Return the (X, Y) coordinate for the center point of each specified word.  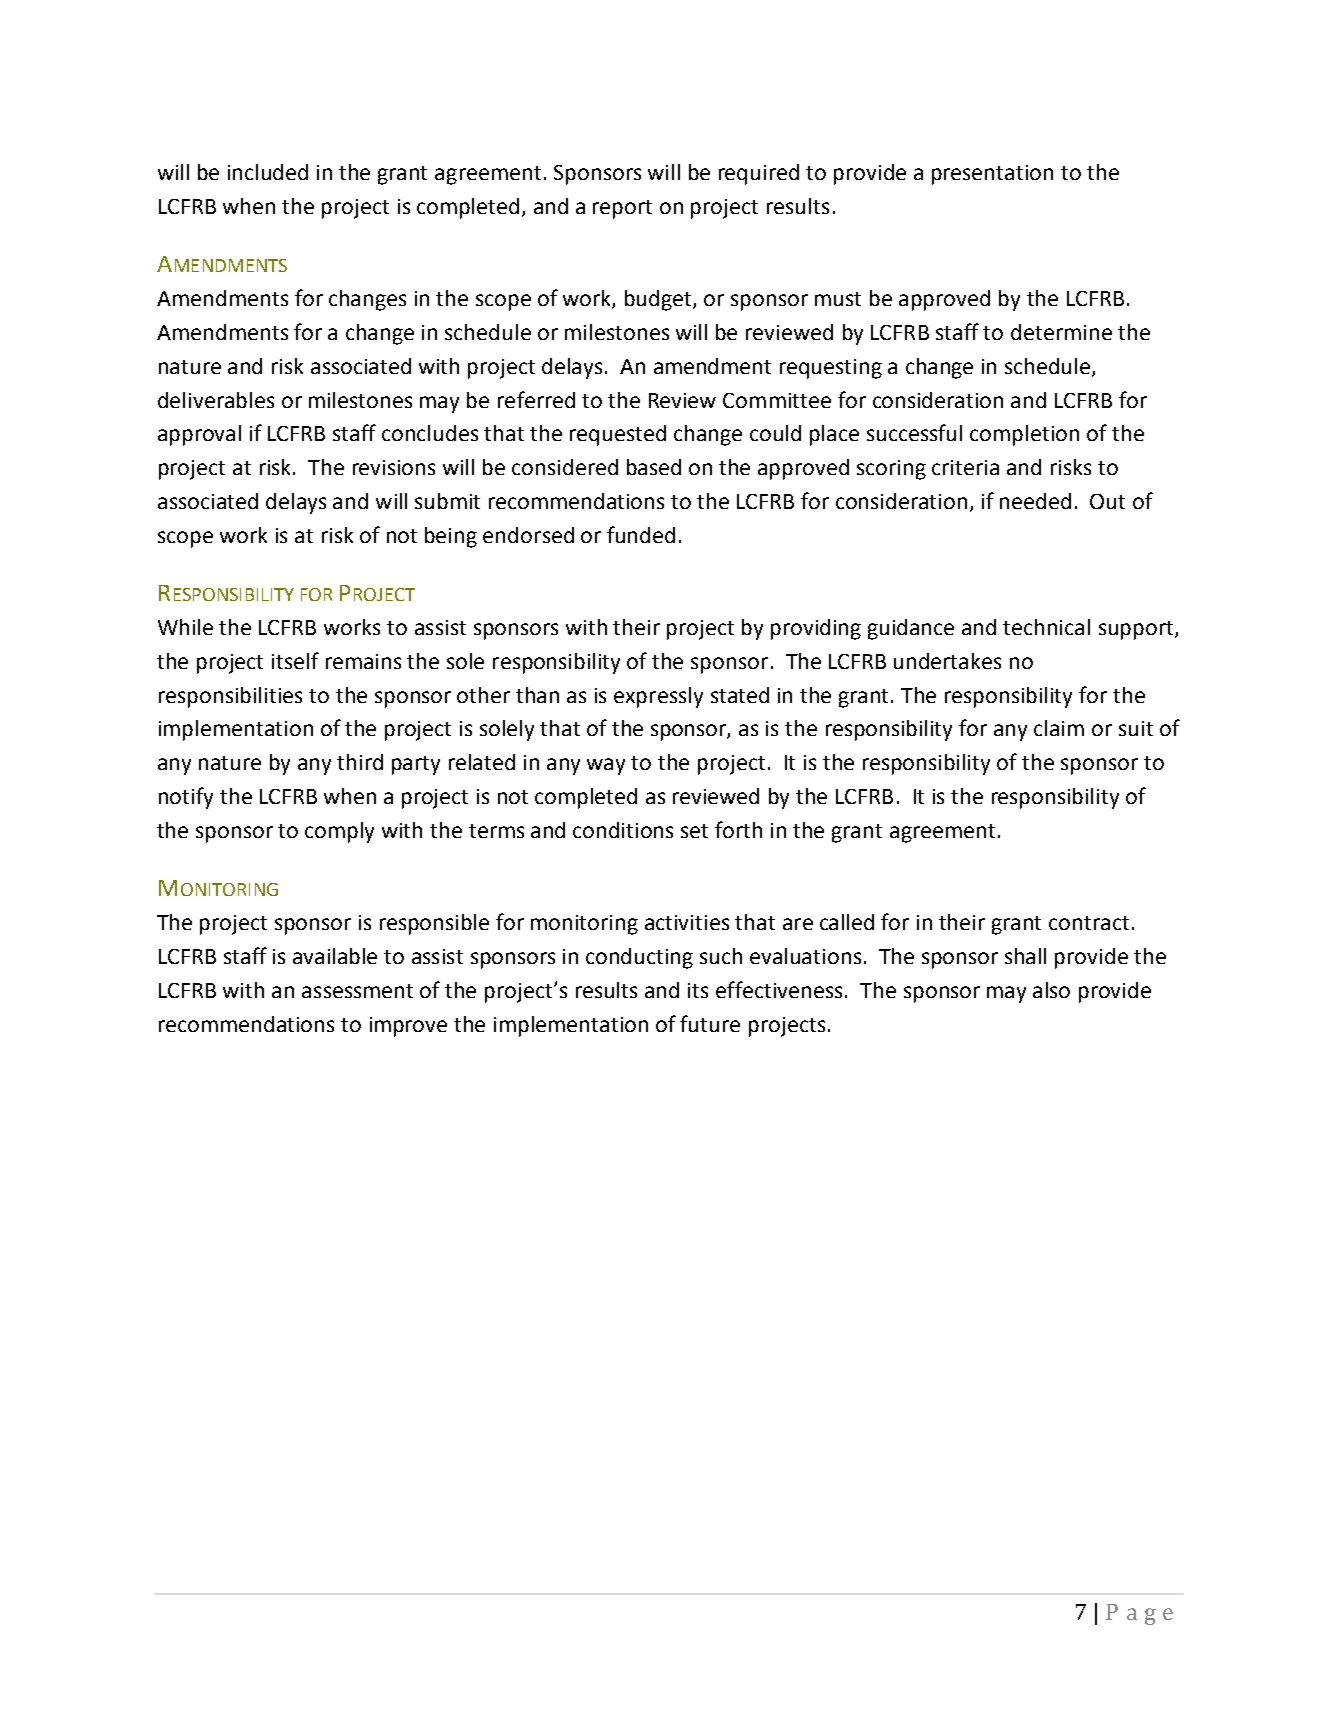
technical (1046, 627)
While (185, 627)
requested (618, 435)
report (622, 209)
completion (1024, 435)
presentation (992, 175)
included (268, 172)
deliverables (216, 400)
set (694, 831)
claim (1059, 728)
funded (641, 534)
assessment (357, 991)
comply (339, 832)
